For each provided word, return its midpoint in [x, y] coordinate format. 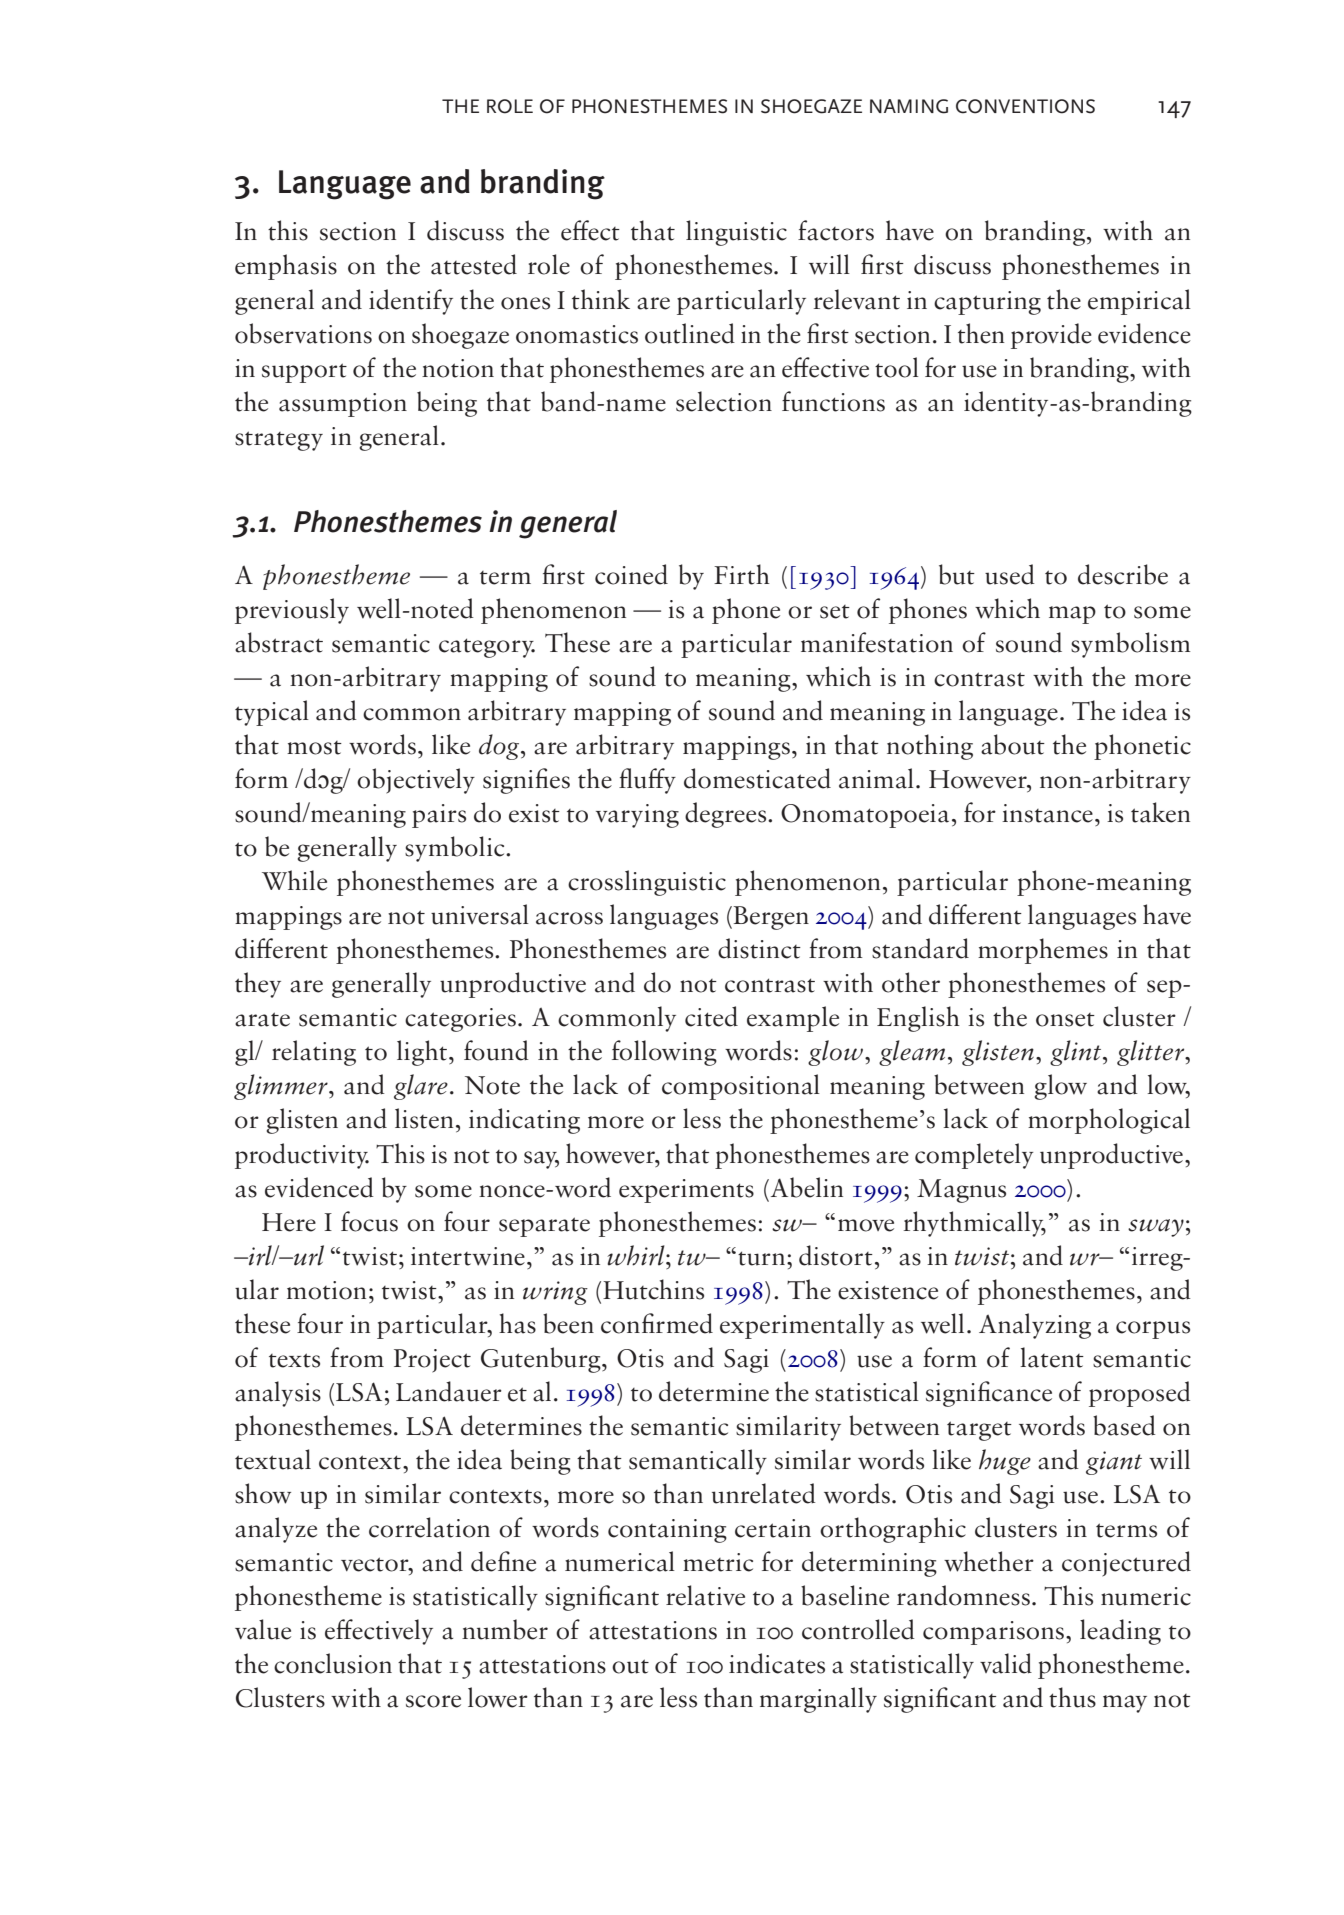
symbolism [1131, 645]
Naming [909, 106]
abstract [279, 642]
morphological [1109, 1121]
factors [836, 230]
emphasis [286, 267]
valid [1006, 1663]
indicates [777, 1663]
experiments [686, 1191]
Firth [742, 574]
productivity [302, 1156]
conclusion [333, 1663]
